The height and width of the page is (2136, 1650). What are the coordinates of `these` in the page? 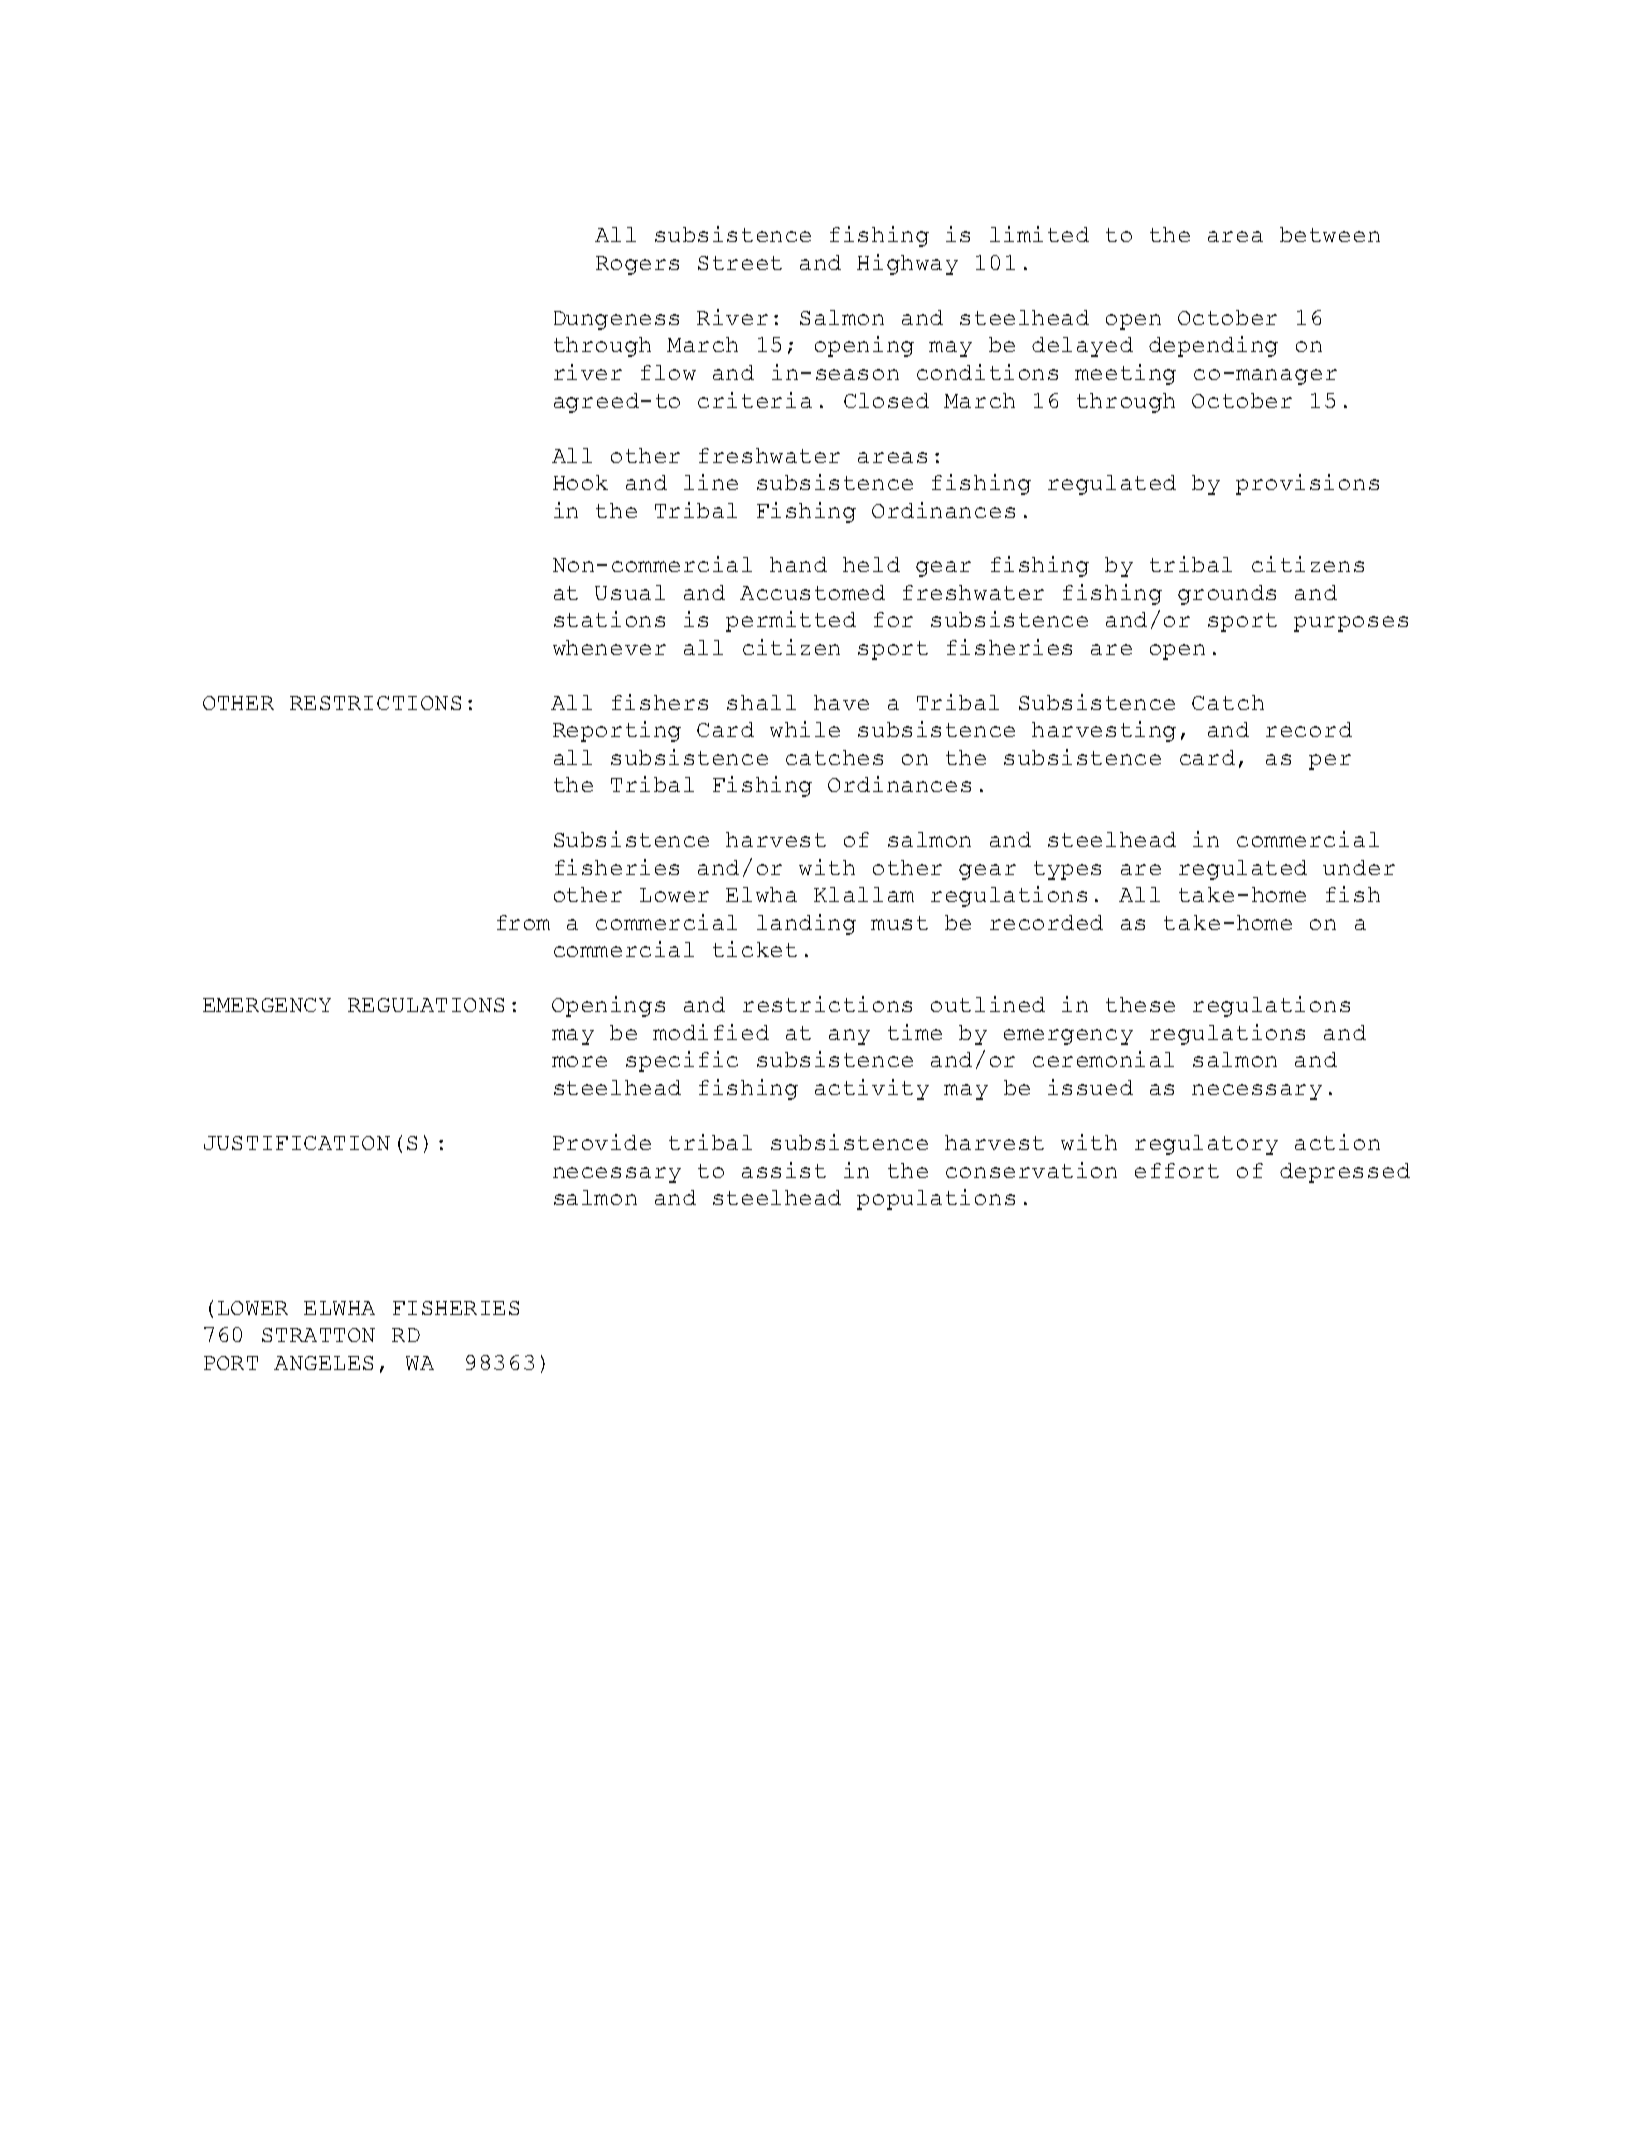 It's located at (1140, 1004).
